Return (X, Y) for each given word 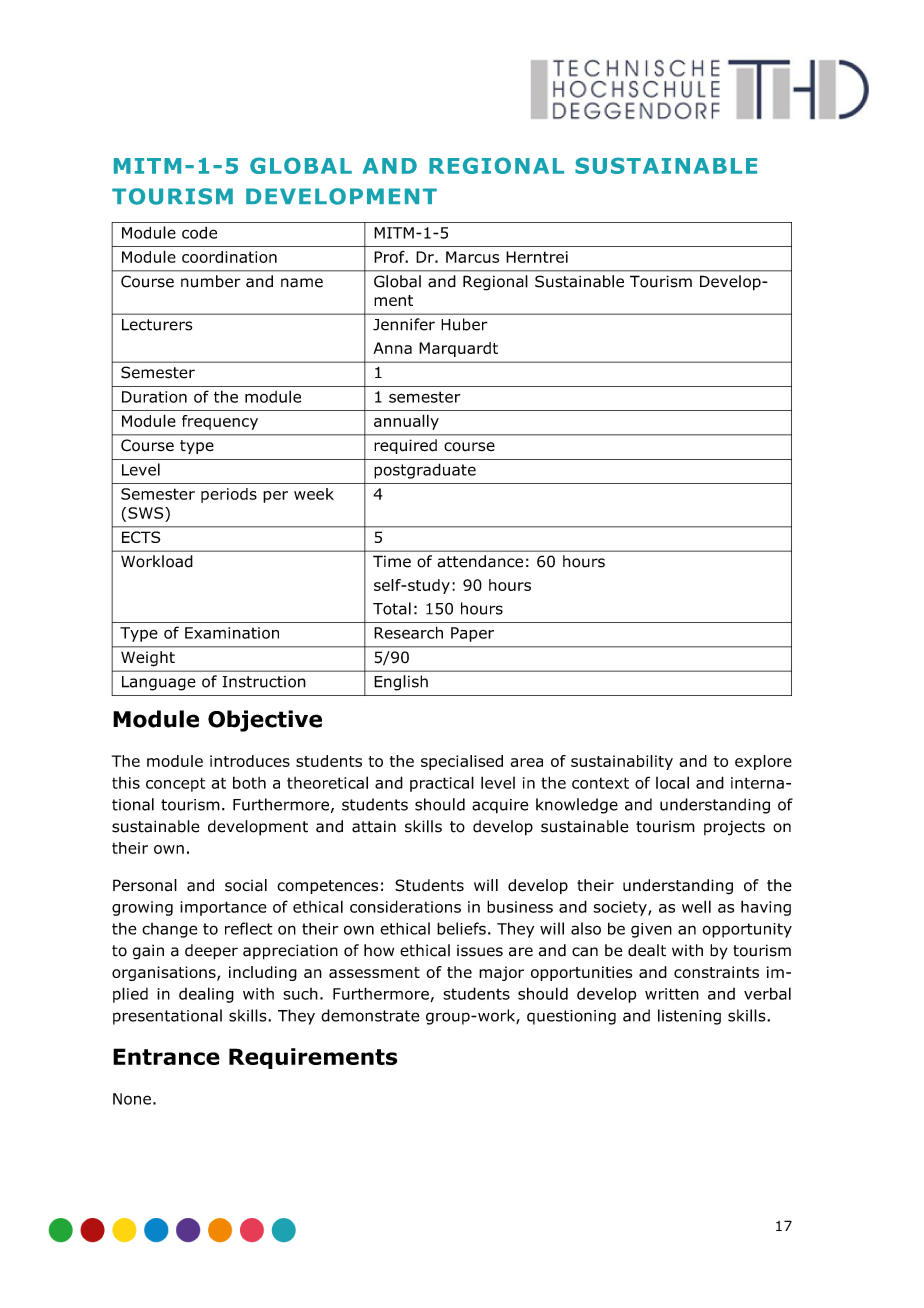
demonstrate (370, 1015)
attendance (480, 561)
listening (689, 1017)
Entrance (166, 1056)
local (672, 782)
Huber (464, 324)
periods (229, 495)
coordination (229, 257)
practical (442, 784)
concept (175, 784)
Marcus (472, 257)
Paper (472, 634)
